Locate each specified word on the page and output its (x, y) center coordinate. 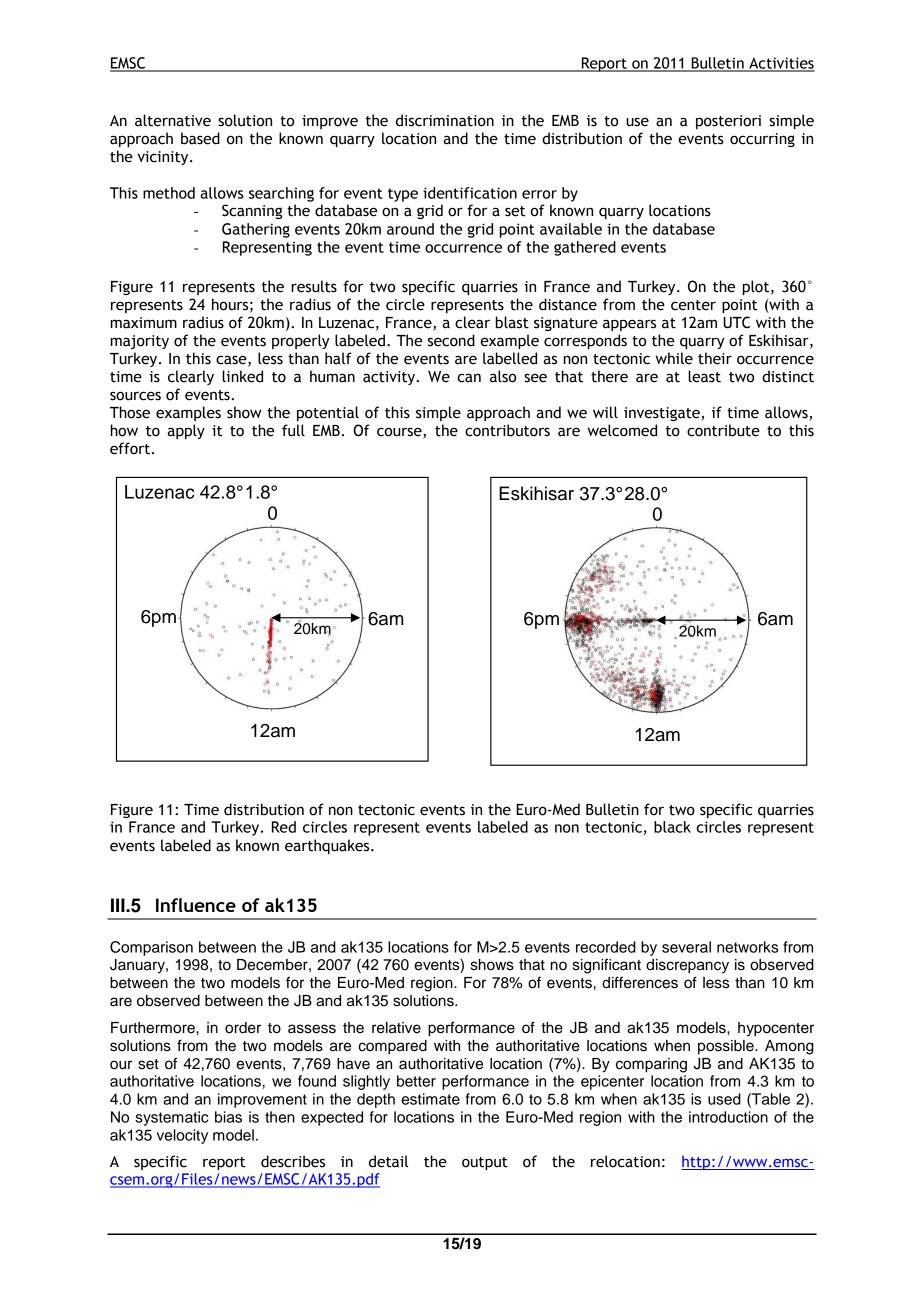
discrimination (445, 120)
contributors (507, 430)
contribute (723, 430)
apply (186, 431)
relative (396, 1028)
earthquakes (328, 846)
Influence (196, 905)
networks (747, 947)
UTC (736, 322)
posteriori (728, 122)
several (686, 947)
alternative (173, 120)
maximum (144, 323)
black (672, 827)
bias (228, 1117)
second (451, 340)
